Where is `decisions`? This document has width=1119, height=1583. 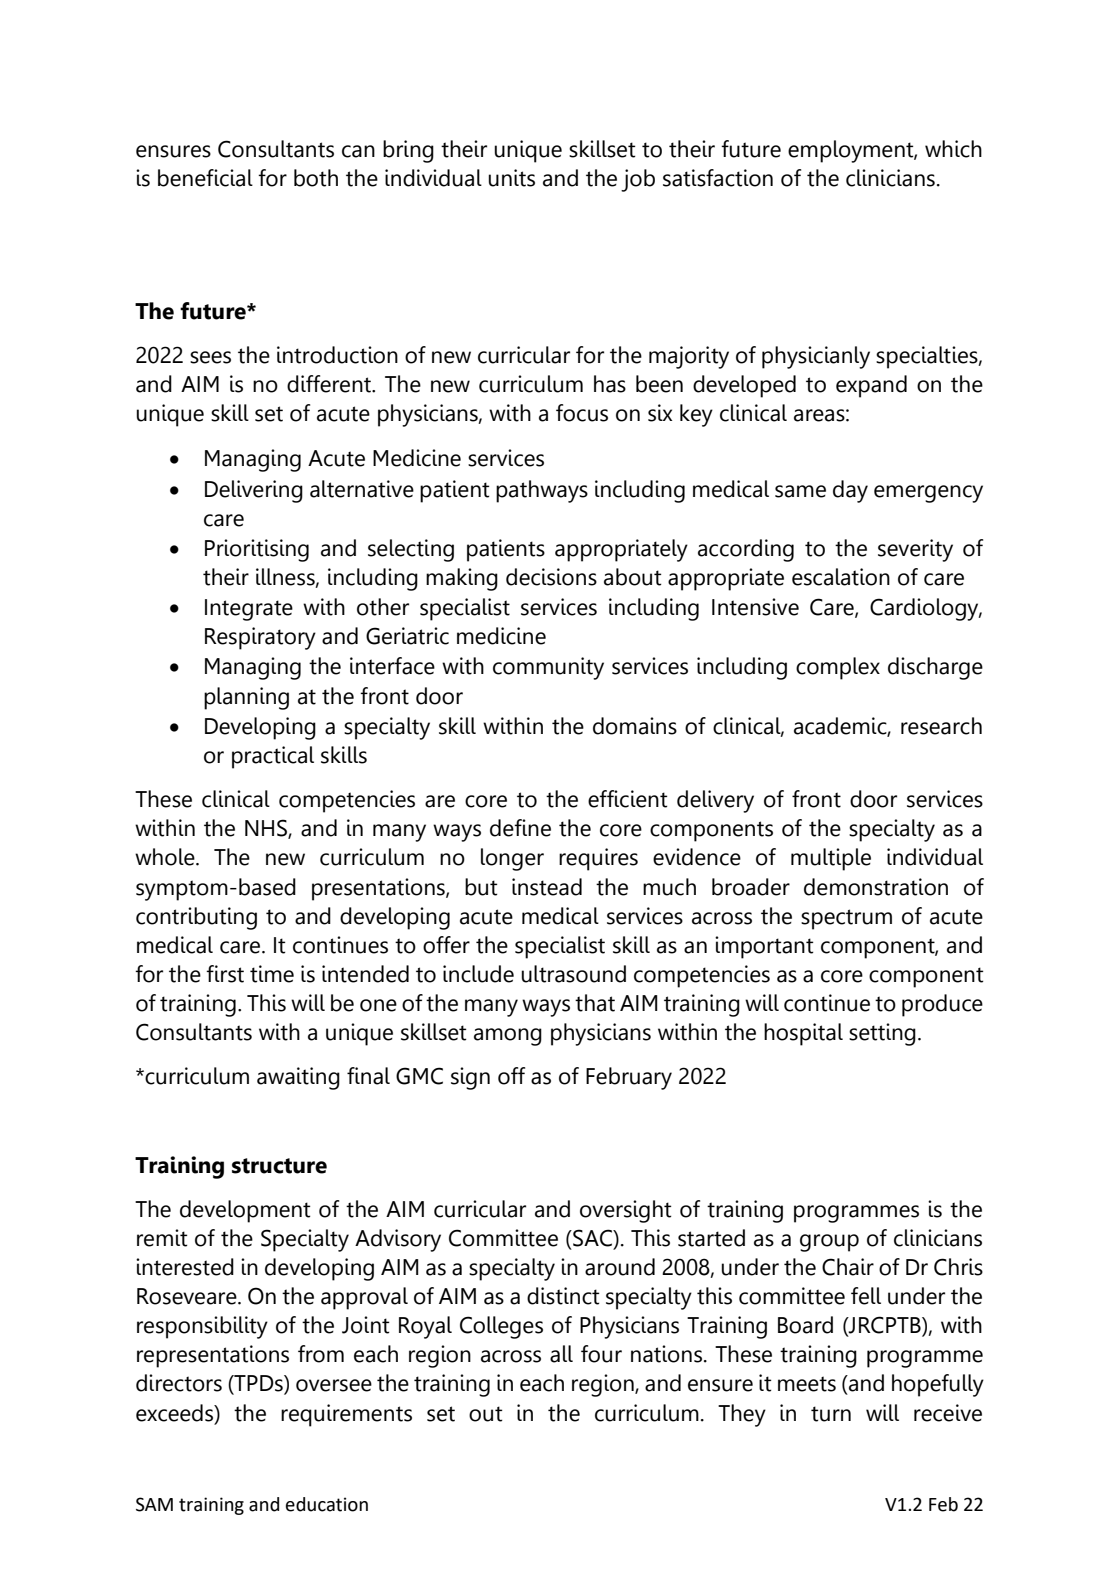 decisions is located at coordinates (551, 577).
